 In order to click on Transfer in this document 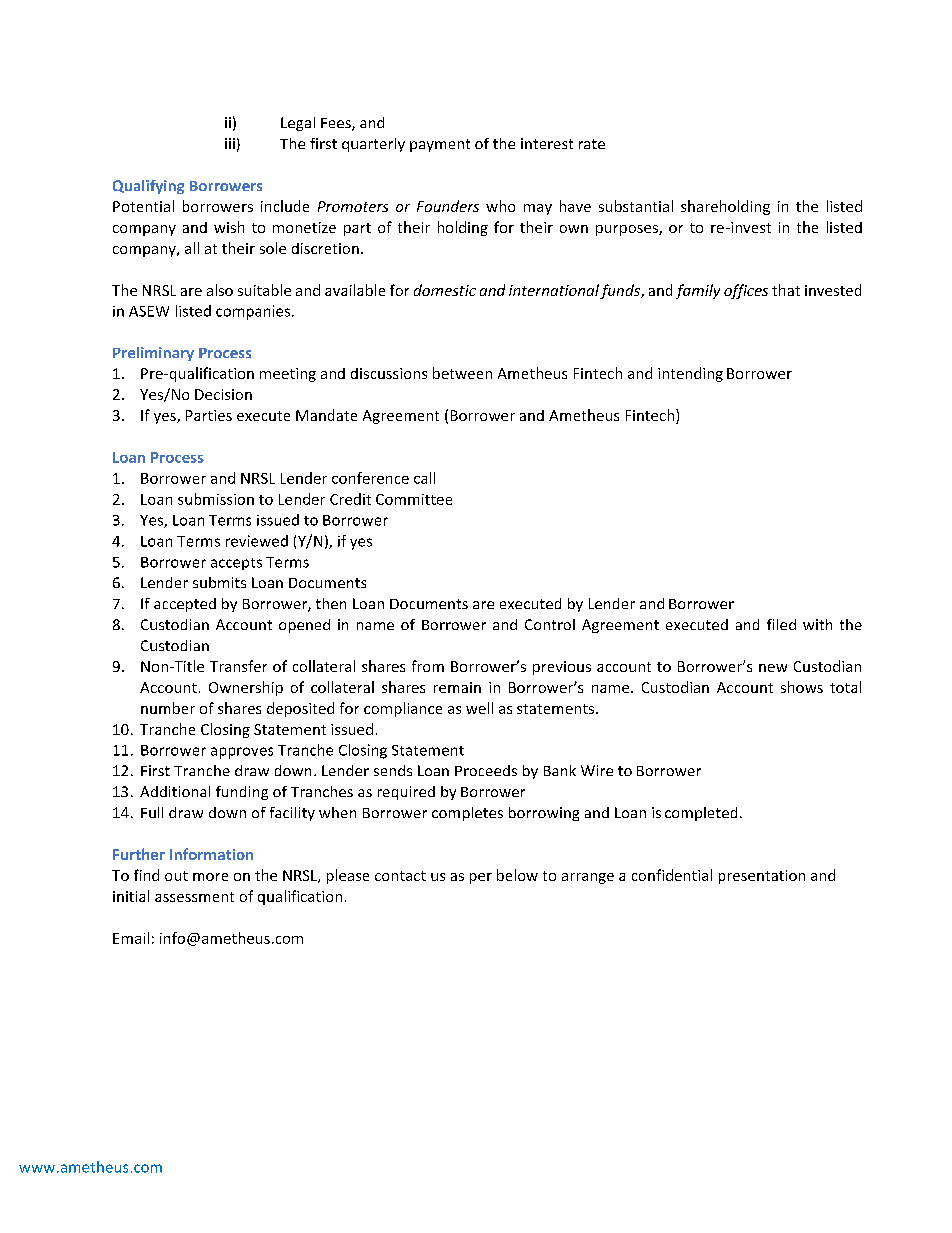, I will do `click(238, 666)`.
